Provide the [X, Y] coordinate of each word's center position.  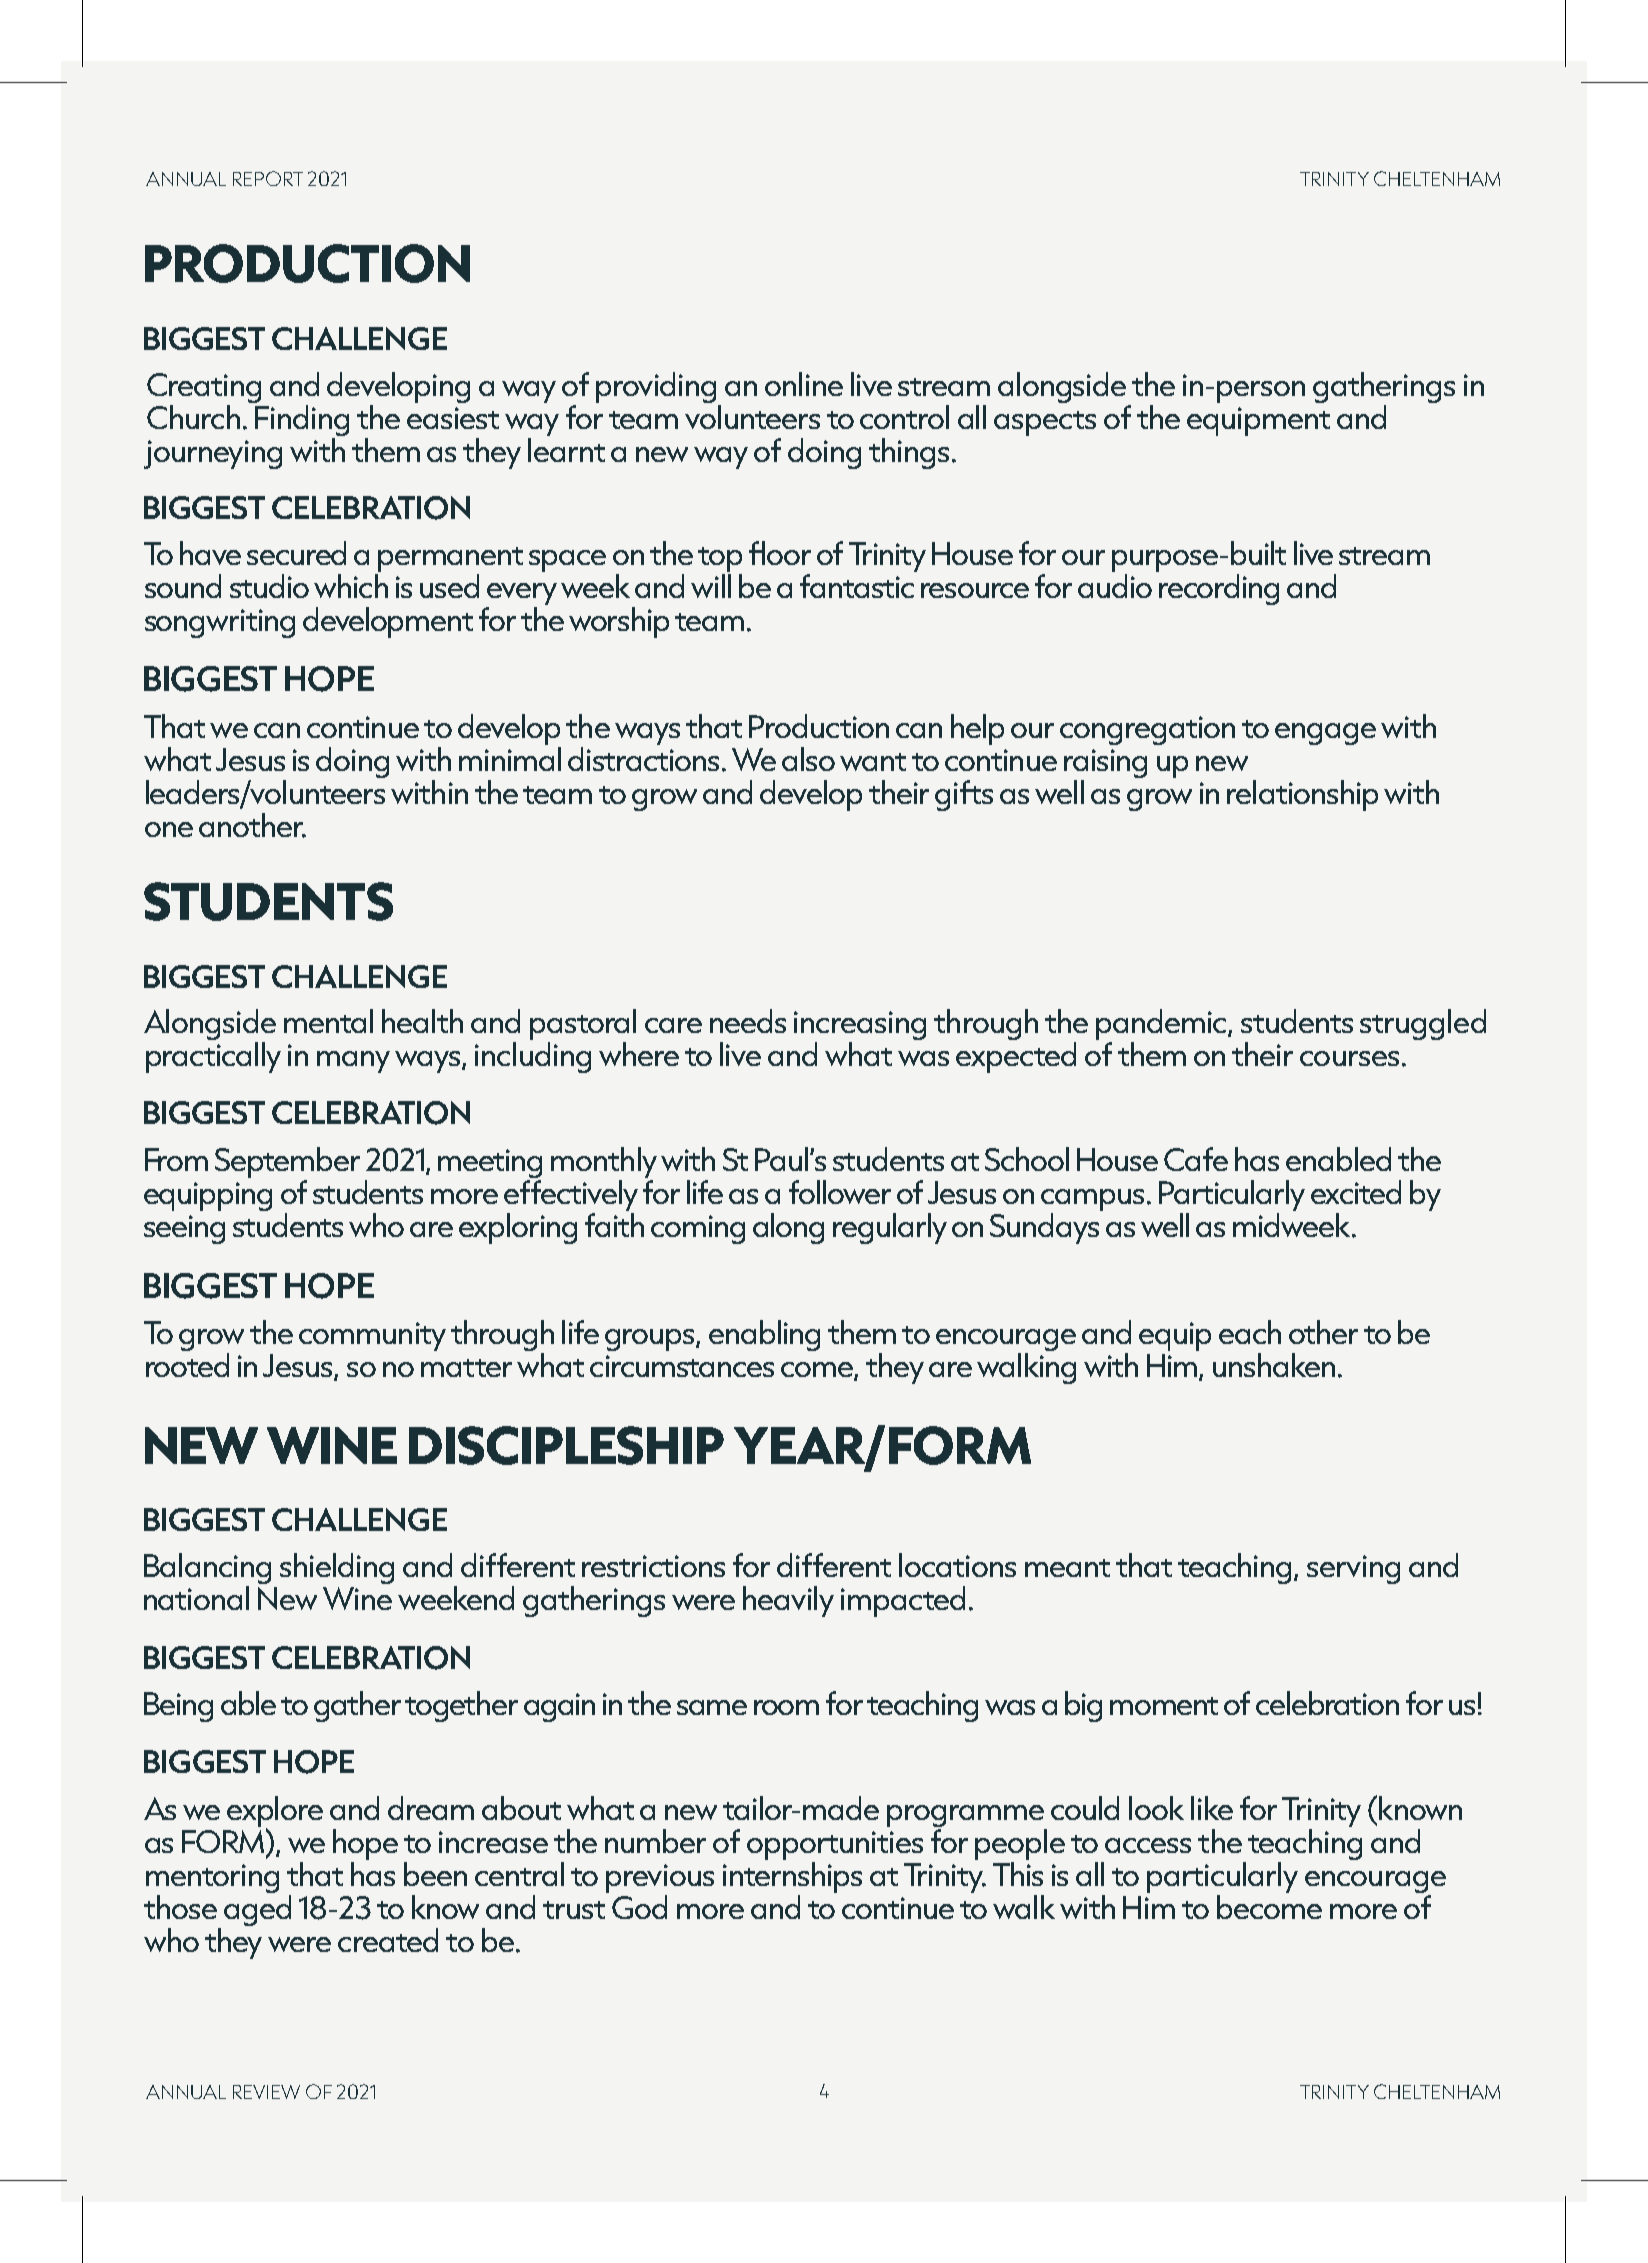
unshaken [1274, 1365]
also [808, 759]
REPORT [268, 178]
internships [792, 1877]
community [372, 1336]
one [169, 829]
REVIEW [266, 2092]
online [804, 384]
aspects [1045, 423]
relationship [1302, 795]
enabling [764, 1335]
